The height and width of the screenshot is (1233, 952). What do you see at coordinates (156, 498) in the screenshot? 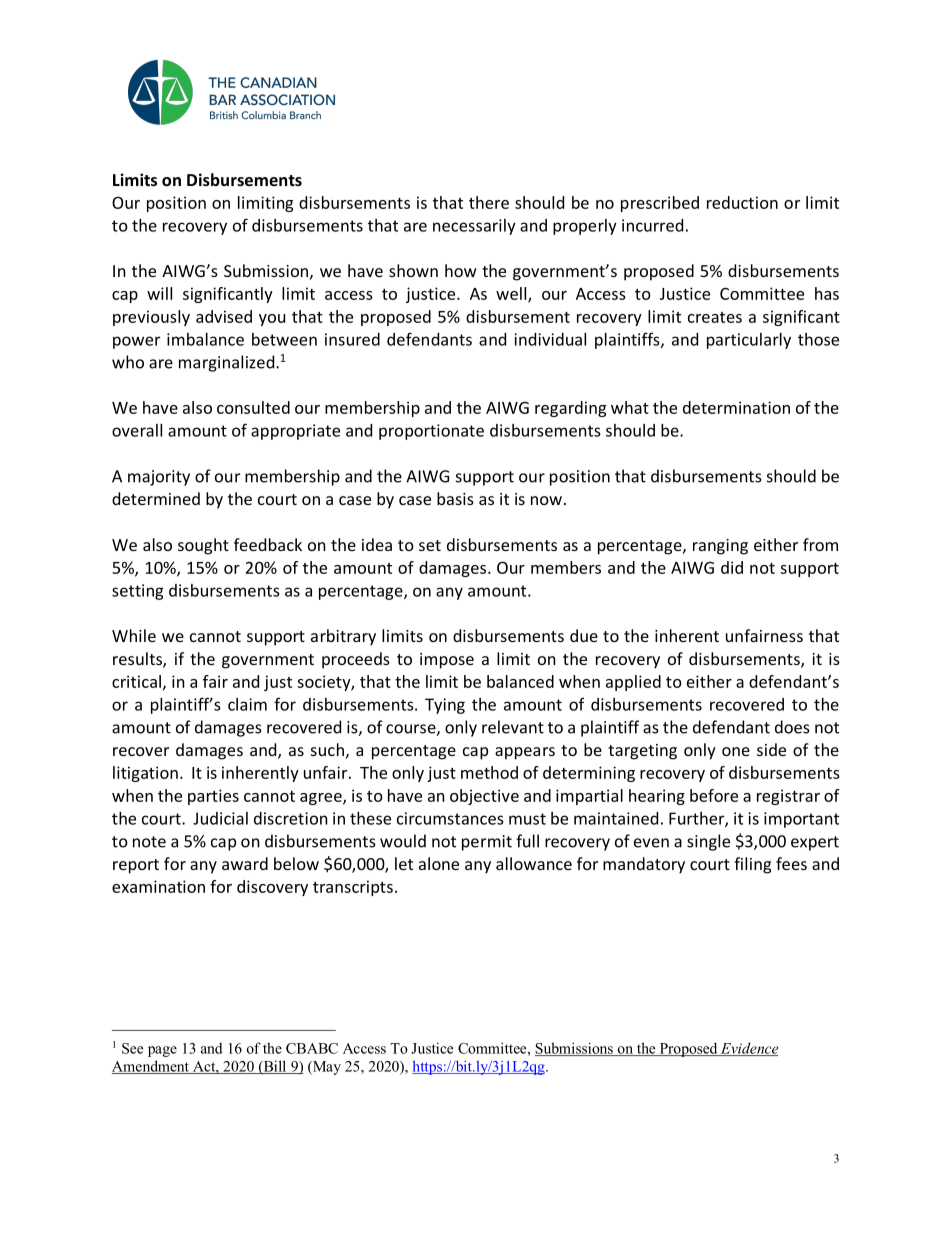
I see `determined` at bounding box center [156, 498].
